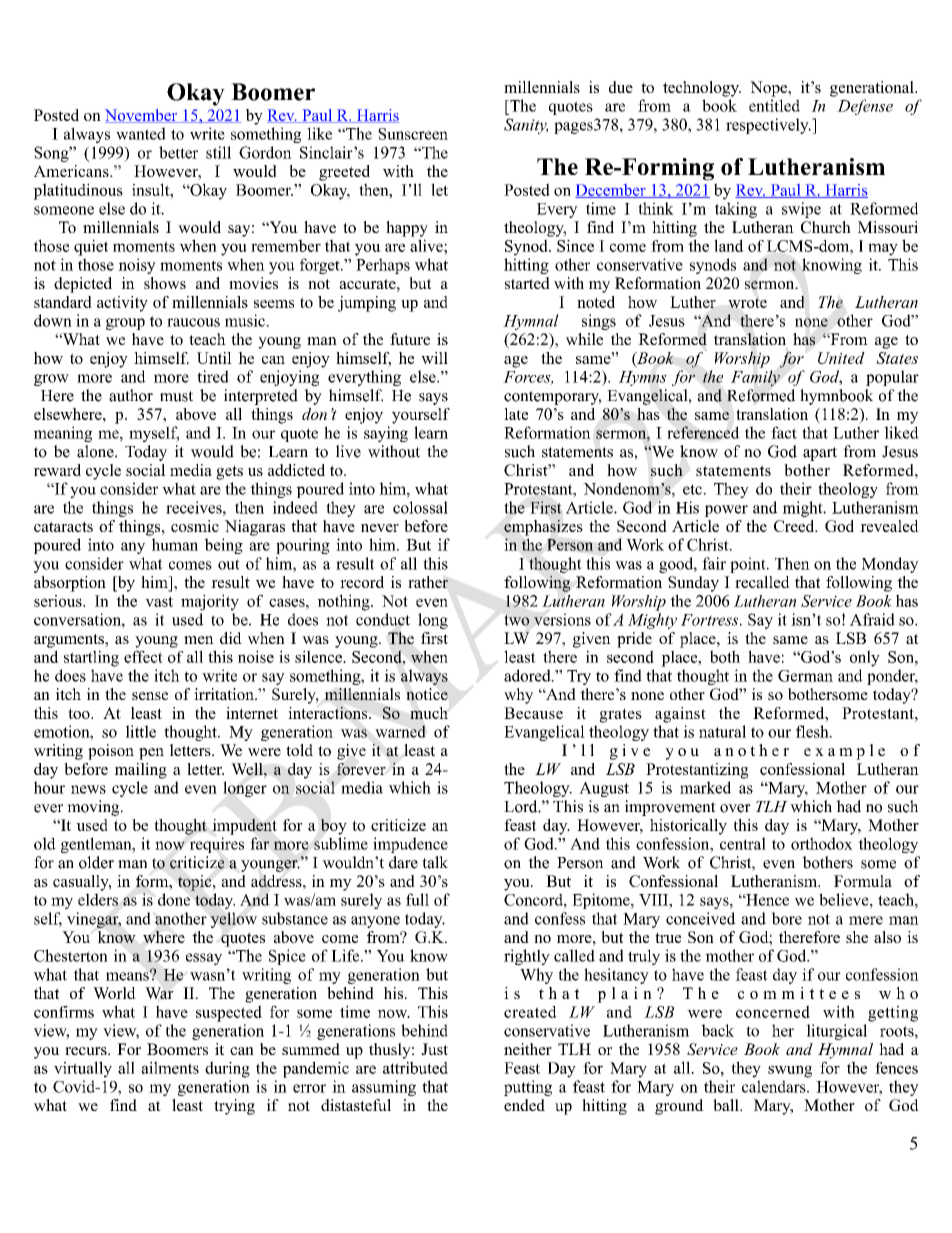  I want to click on must, so click(176, 396).
